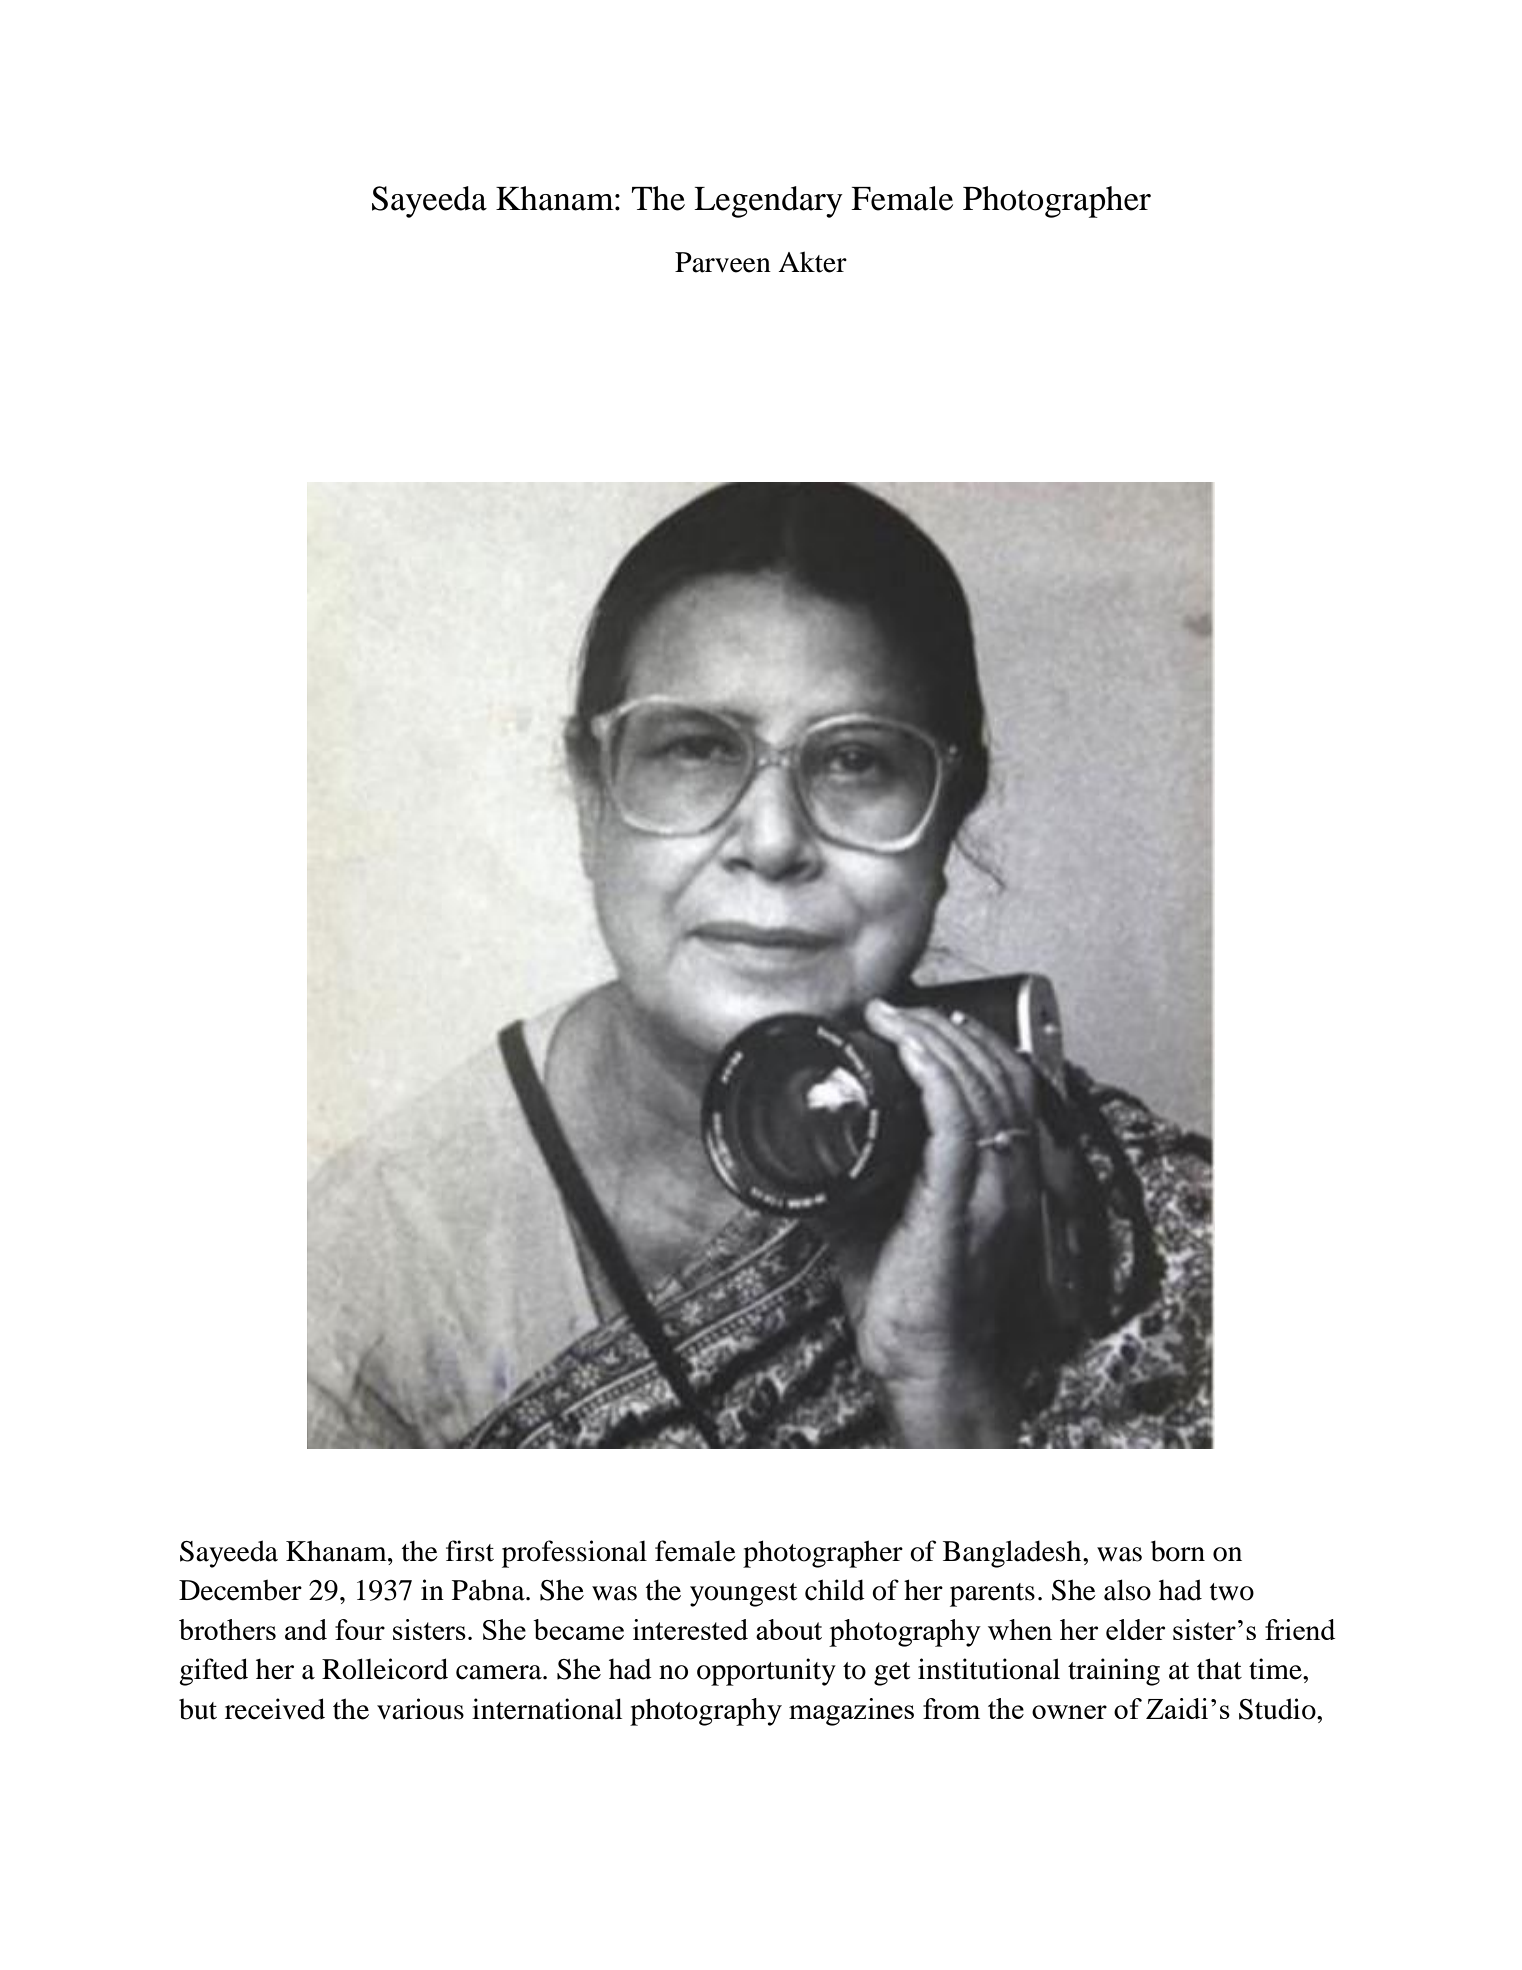  Describe the element at coordinates (768, 202) in the document. I see `Legendary` at that location.
